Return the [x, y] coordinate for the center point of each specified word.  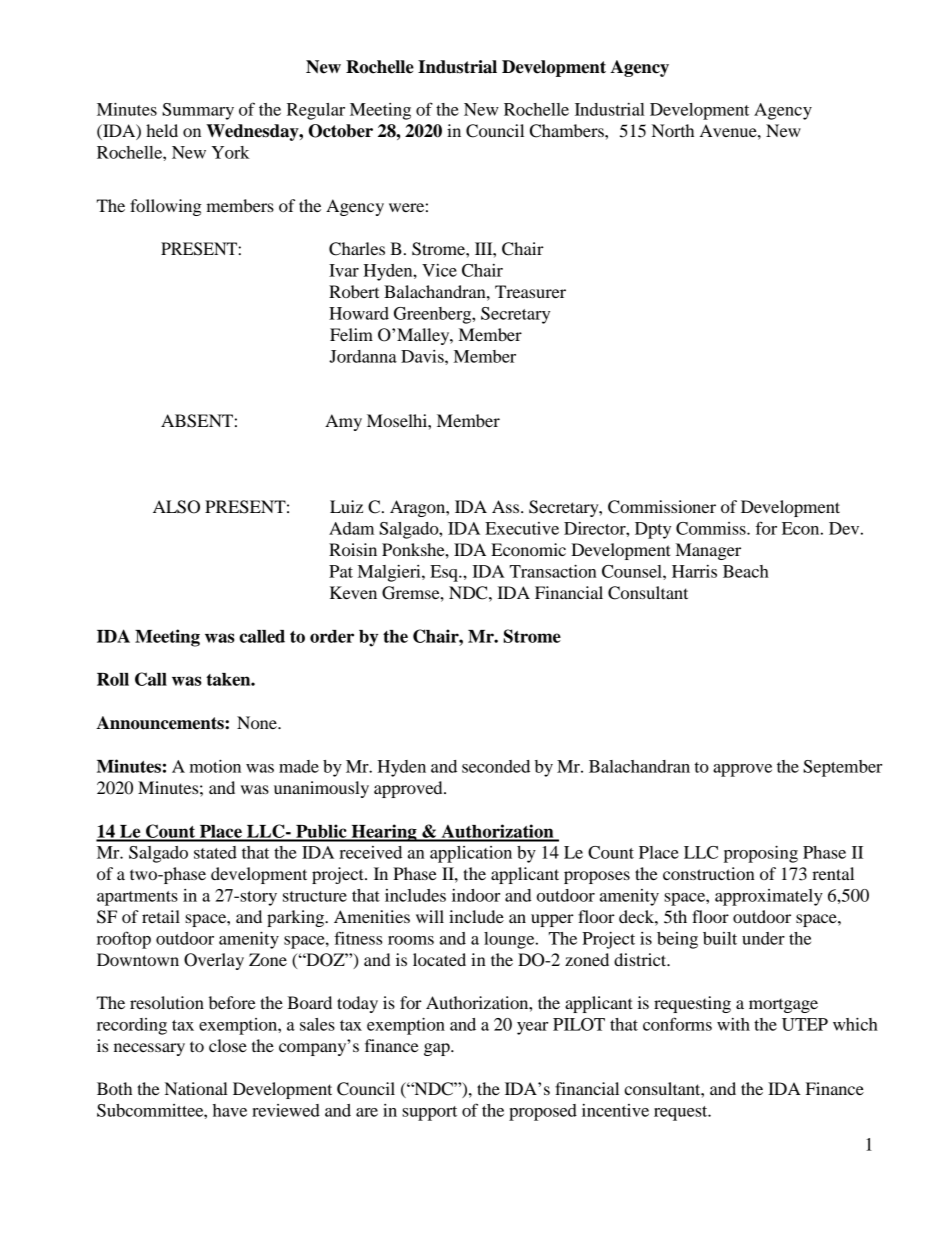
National [196, 1088]
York [231, 152]
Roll [113, 679]
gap [438, 1049]
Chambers [568, 131]
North [673, 130]
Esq [445, 573]
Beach [746, 571]
